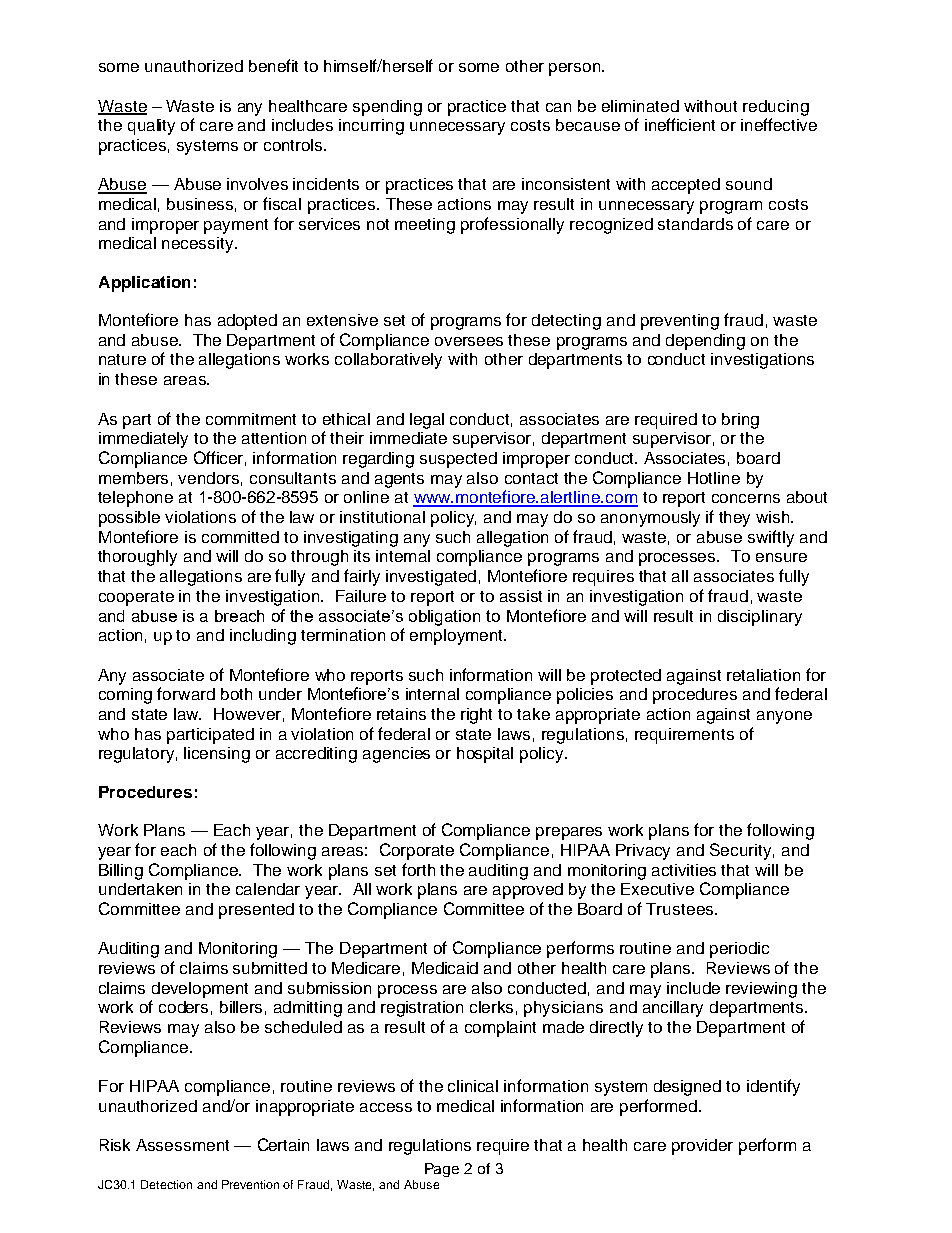  I want to click on hospital, so click(485, 755).
